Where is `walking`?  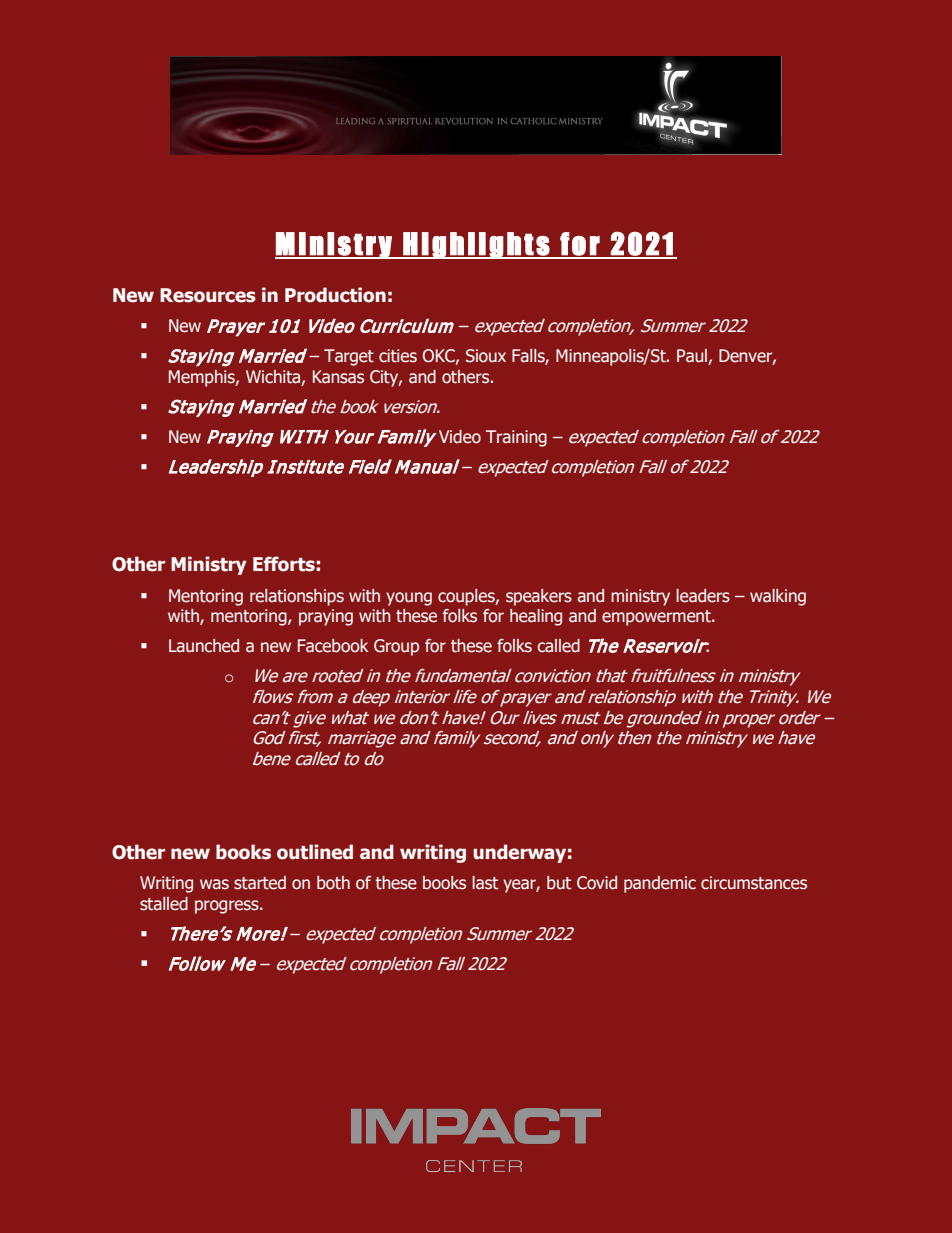 walking is located at coordinates (778, 597).
